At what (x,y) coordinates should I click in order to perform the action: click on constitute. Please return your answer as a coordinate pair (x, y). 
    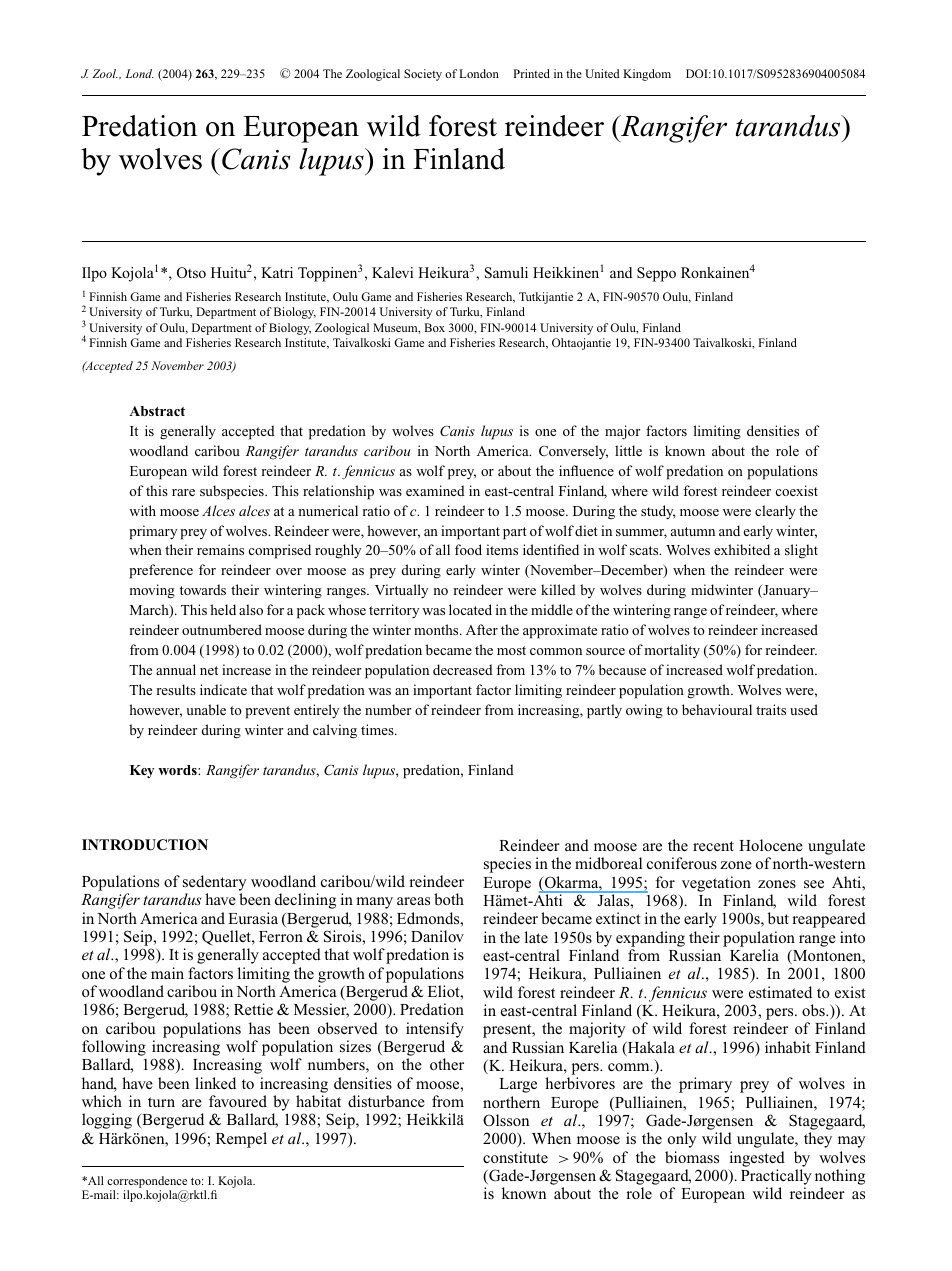
    Looking at the image, I should click on (515, 1157).
